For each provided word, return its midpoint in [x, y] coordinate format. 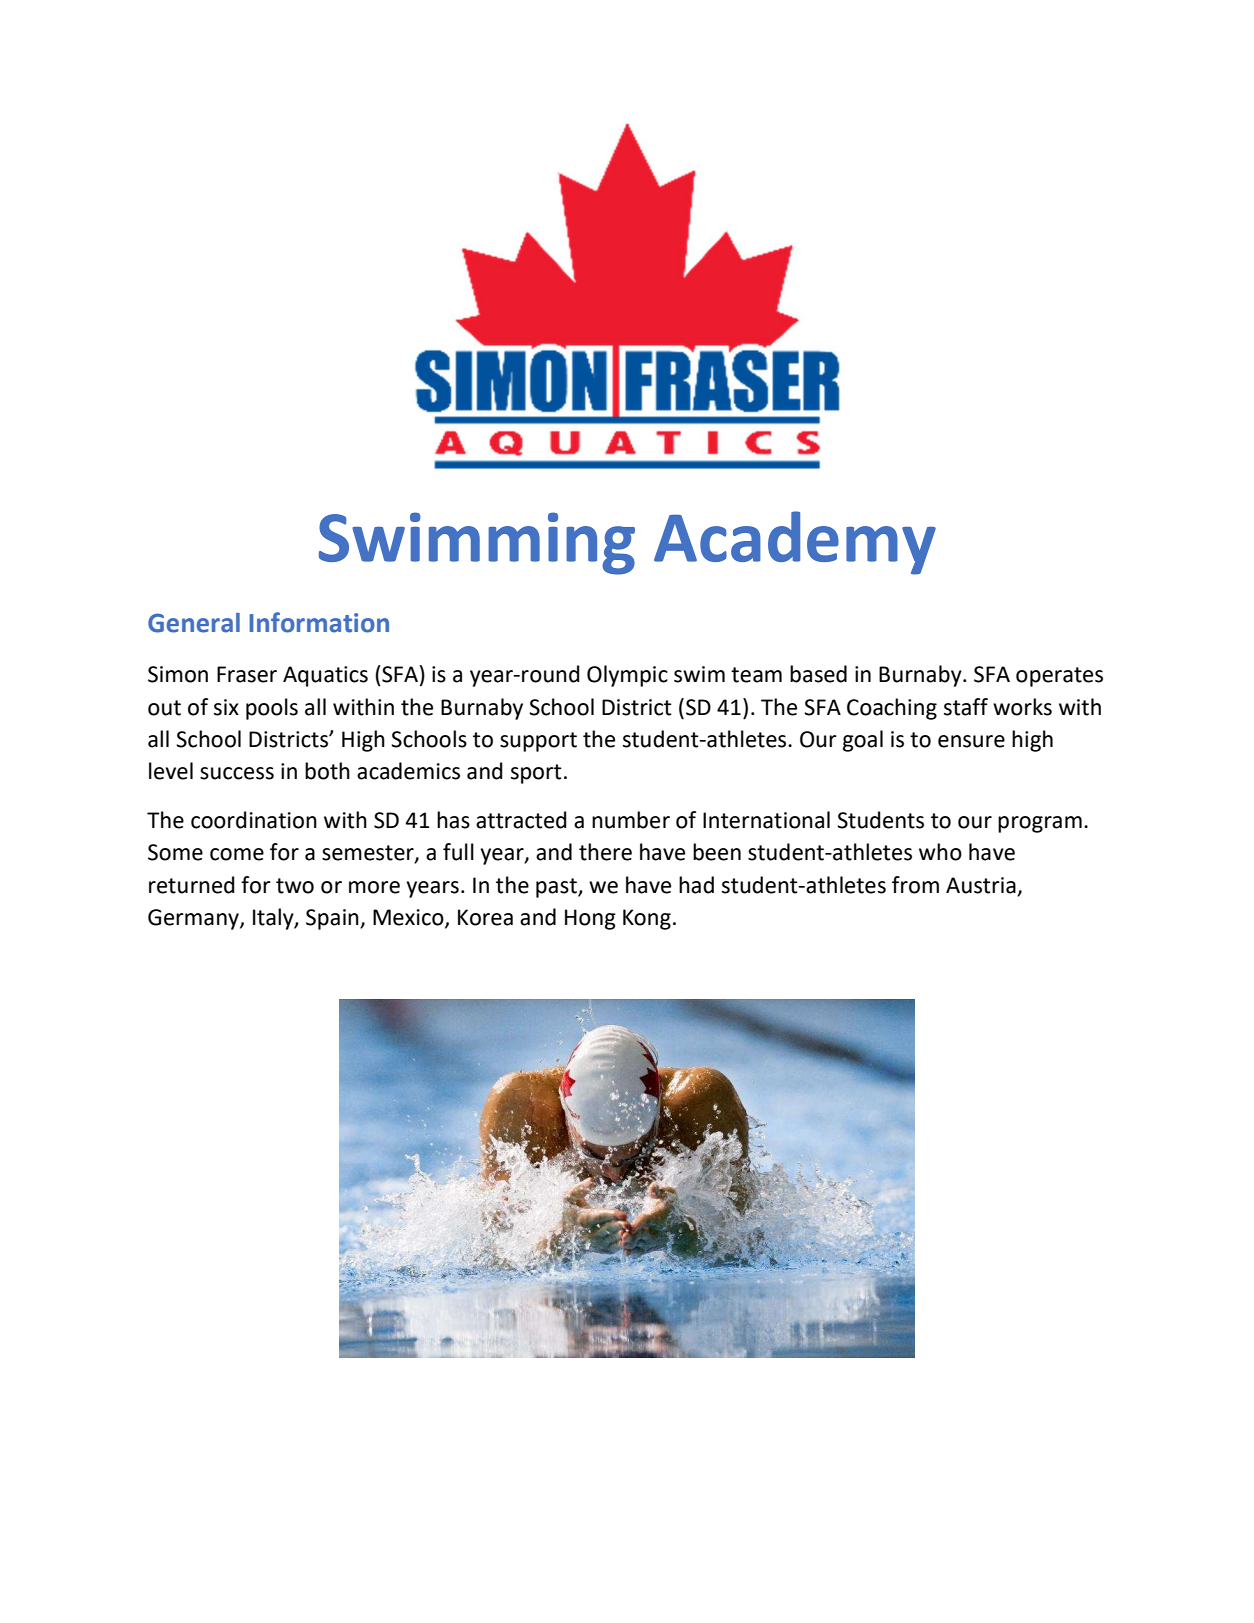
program [1040, 824]
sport [536, 774]
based [818, 674]
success [237, 773]
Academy [795, 543]
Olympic [627, 676]
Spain [333, 919]
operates [1059, 677]
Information [319, 622]
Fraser [247, 674]
